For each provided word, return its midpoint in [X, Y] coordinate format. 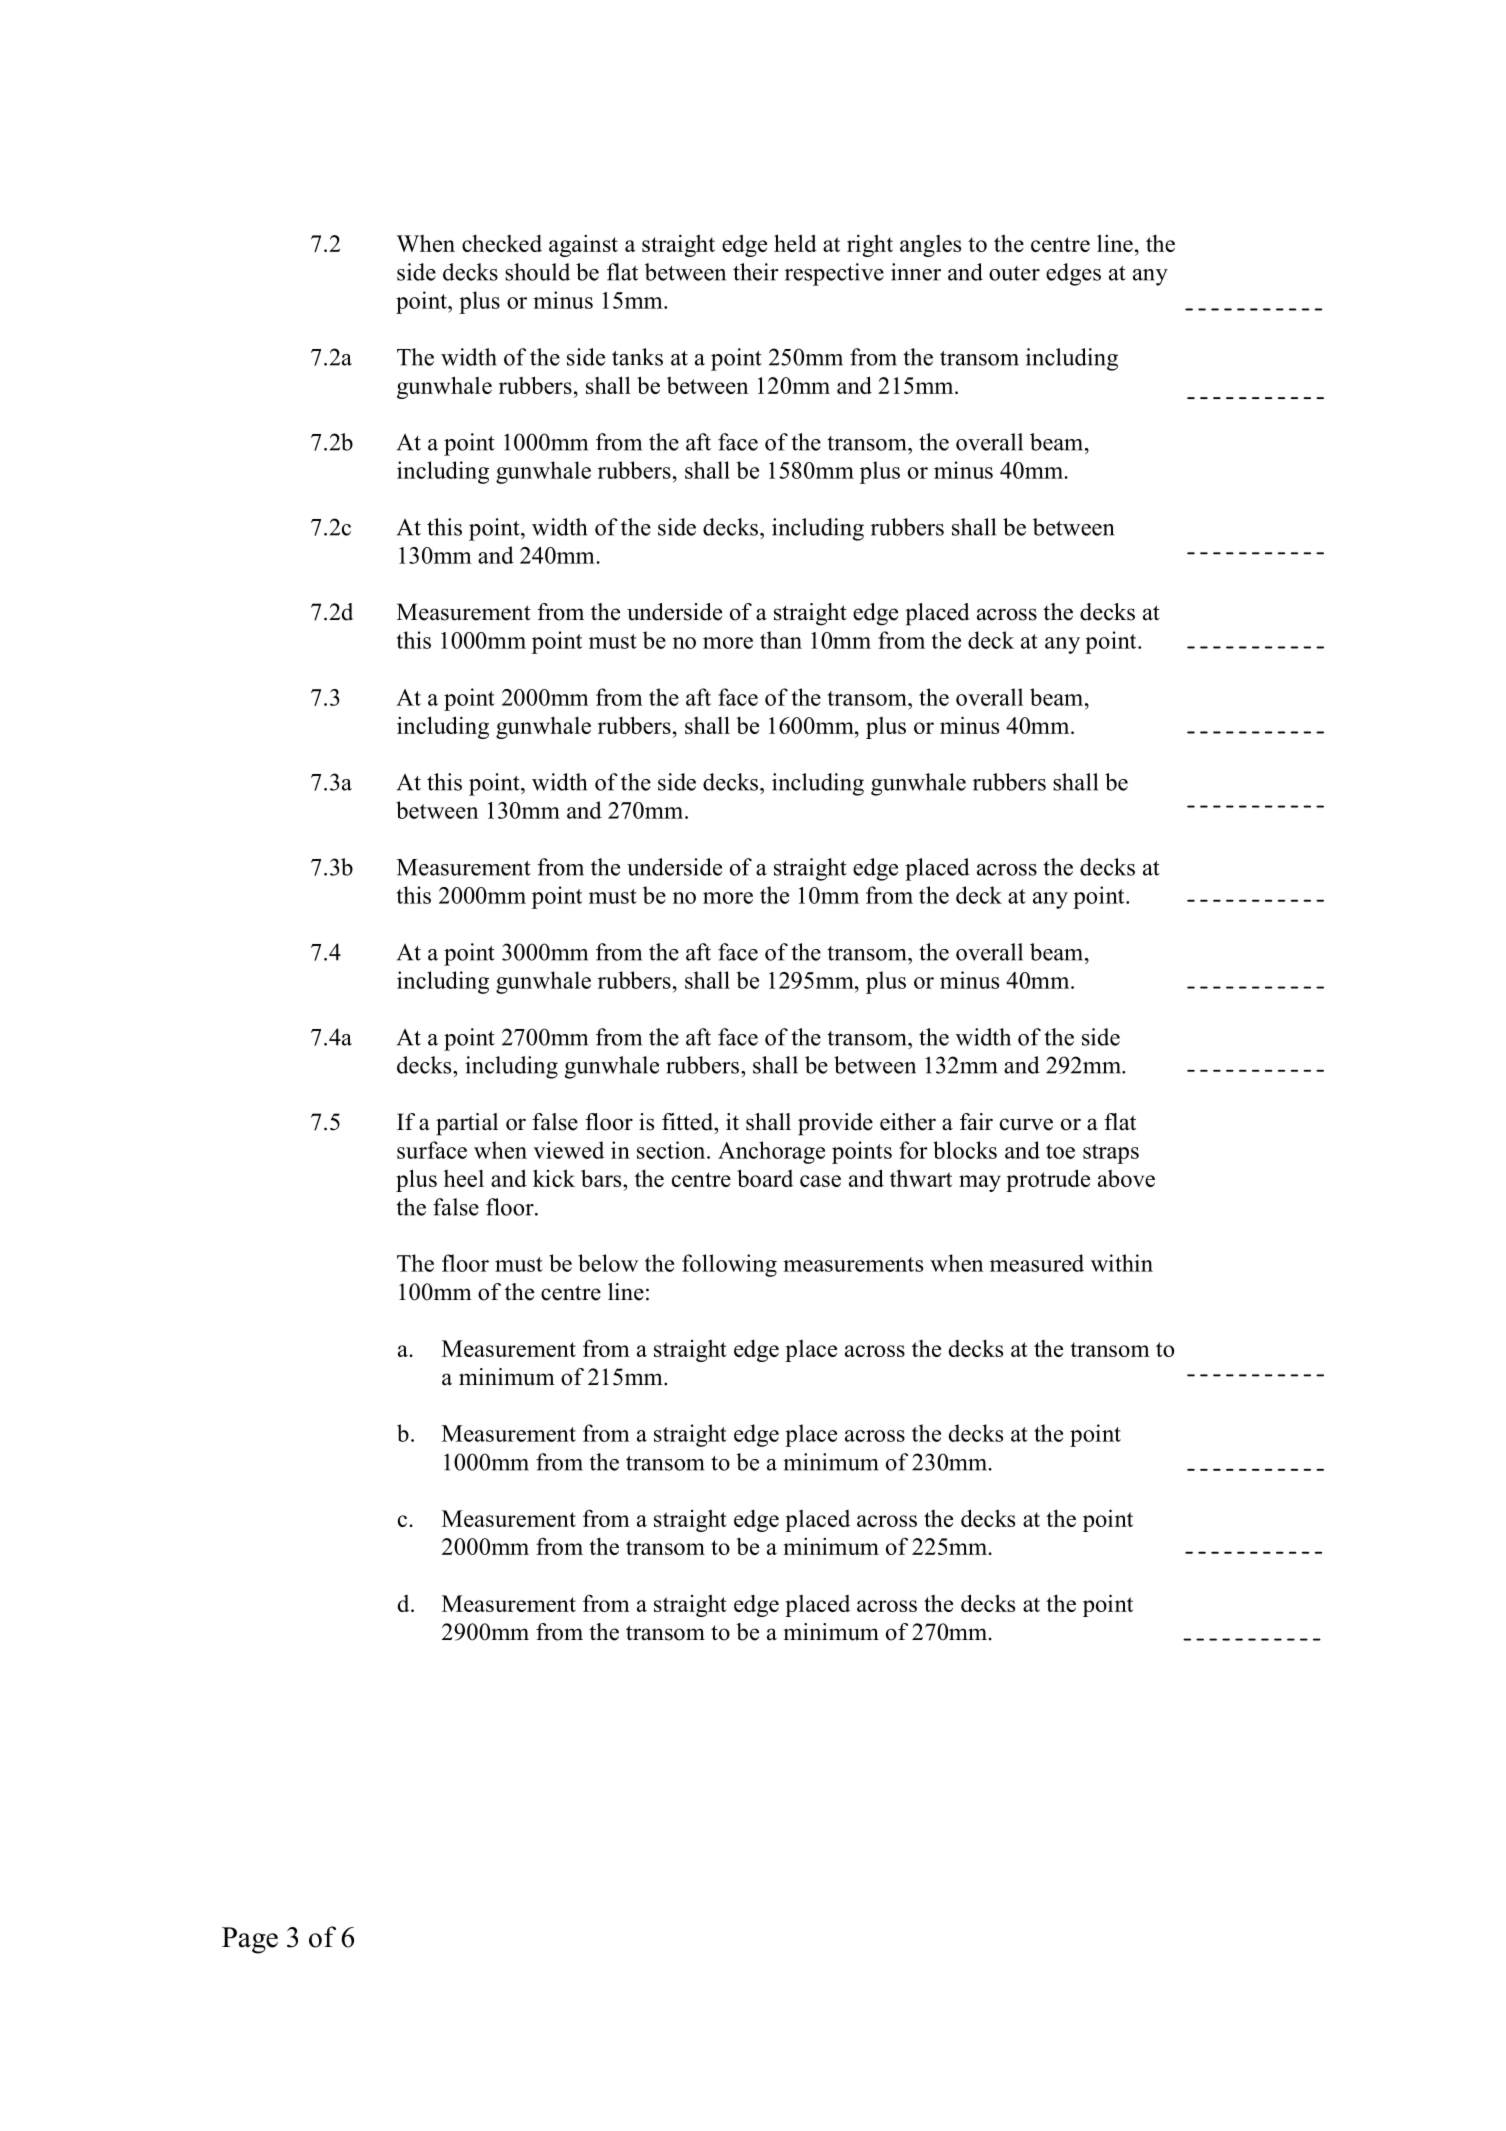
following [729, 1265]
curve [1026, 1124]
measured [1037, 1263]
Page [250, 1940]
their [756, 272]
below [608, 1263]
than [781, 640]
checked [502, 243]
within [1122, 1263]
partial [467, 1124]
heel [464, 1178]
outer [1014, 273]
